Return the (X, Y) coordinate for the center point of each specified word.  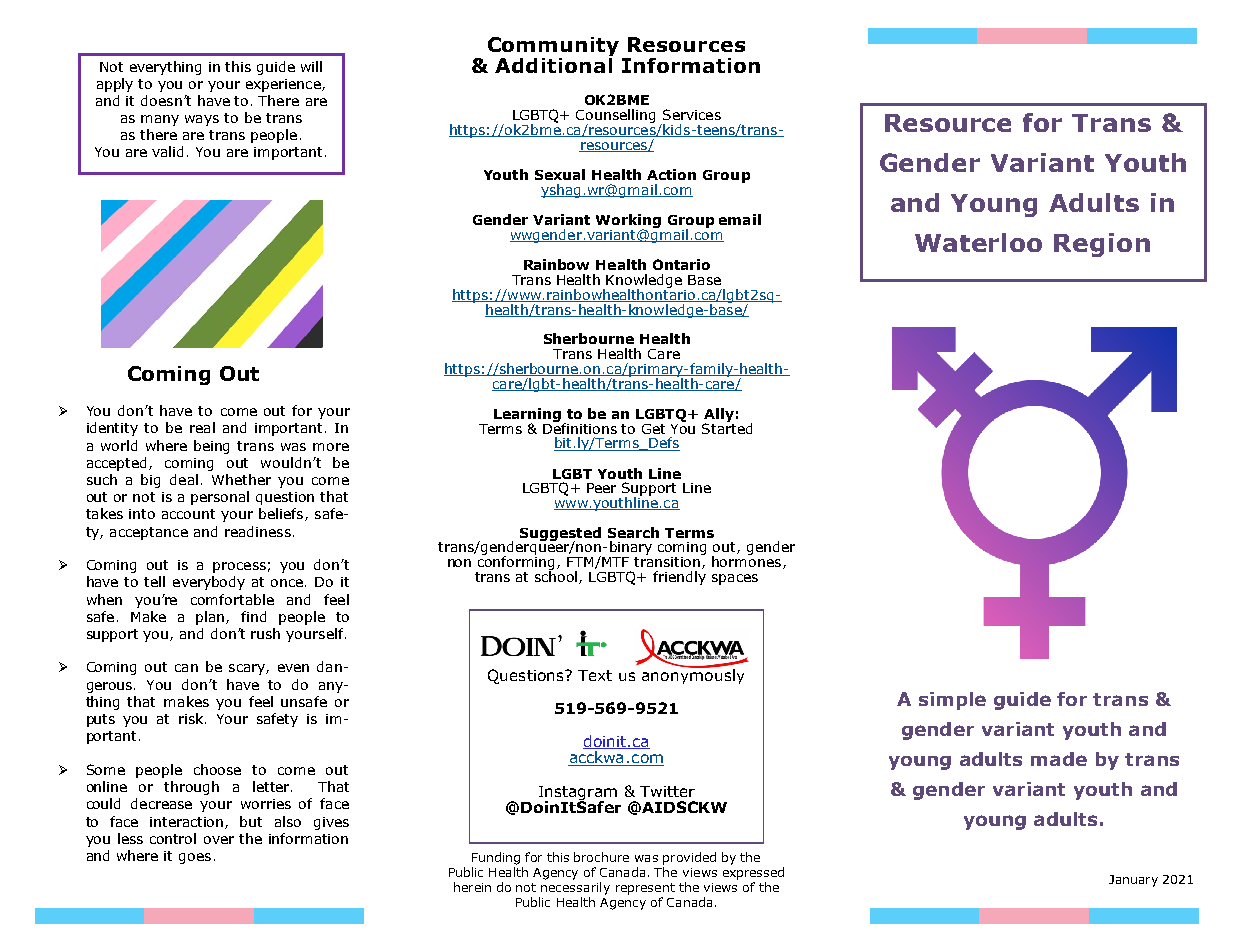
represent (645, 889)
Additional (554, 64)
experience (284, 85)
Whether (241, 479)
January (1133, 881)
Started (727, 427)
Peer (601, 488)
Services (692, 114)
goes (195, 858)
